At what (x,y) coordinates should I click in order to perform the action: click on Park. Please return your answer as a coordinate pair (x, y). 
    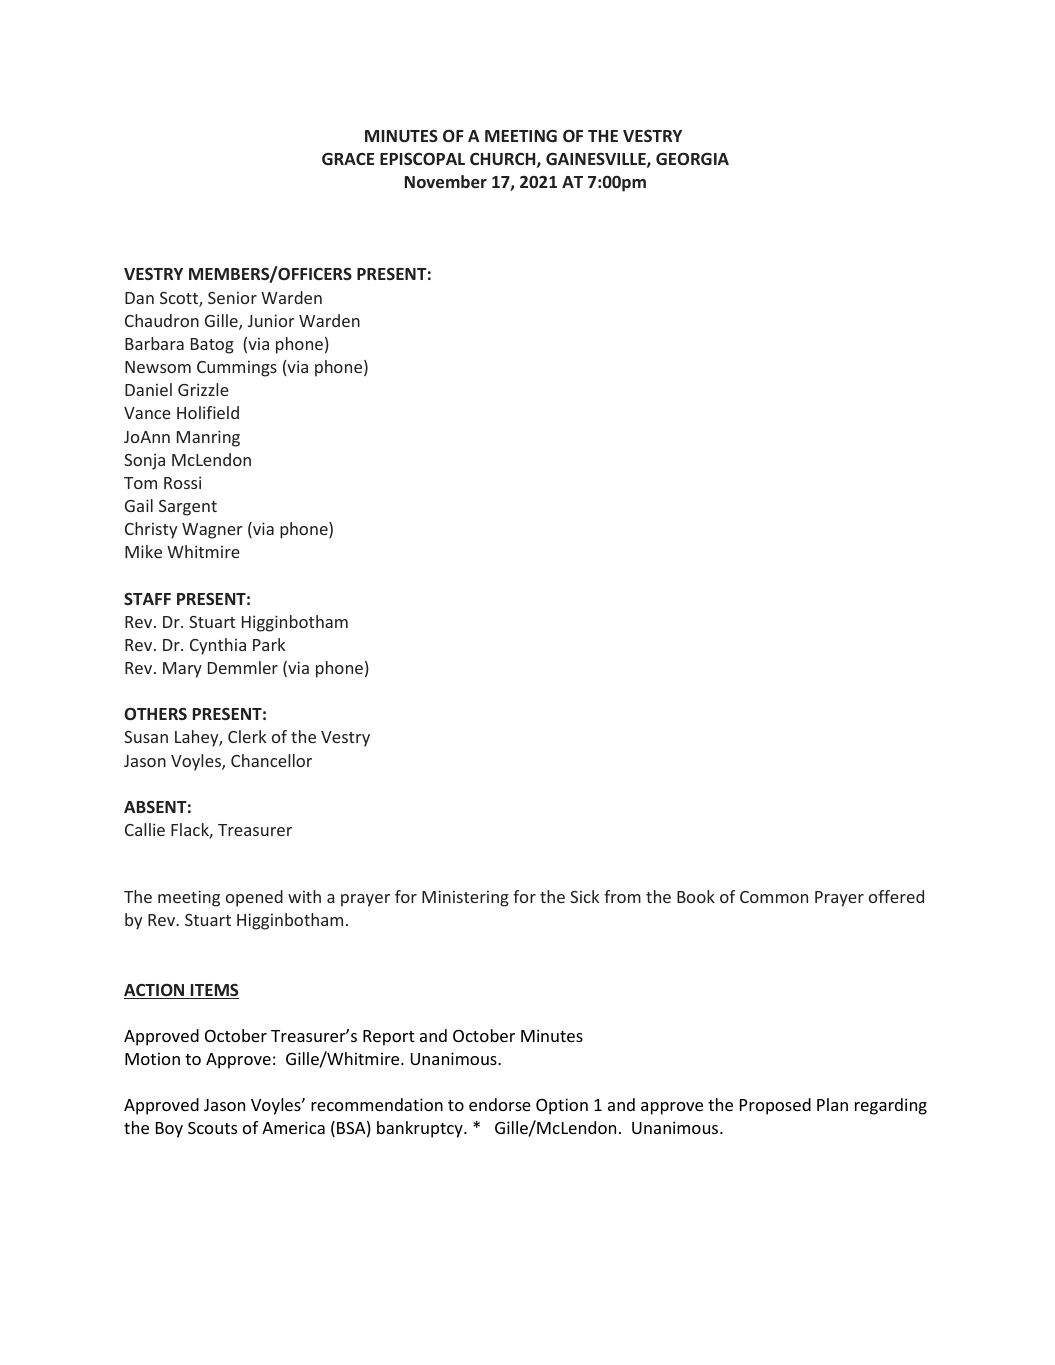
    Looking at the image, I should click on (269, 644).
